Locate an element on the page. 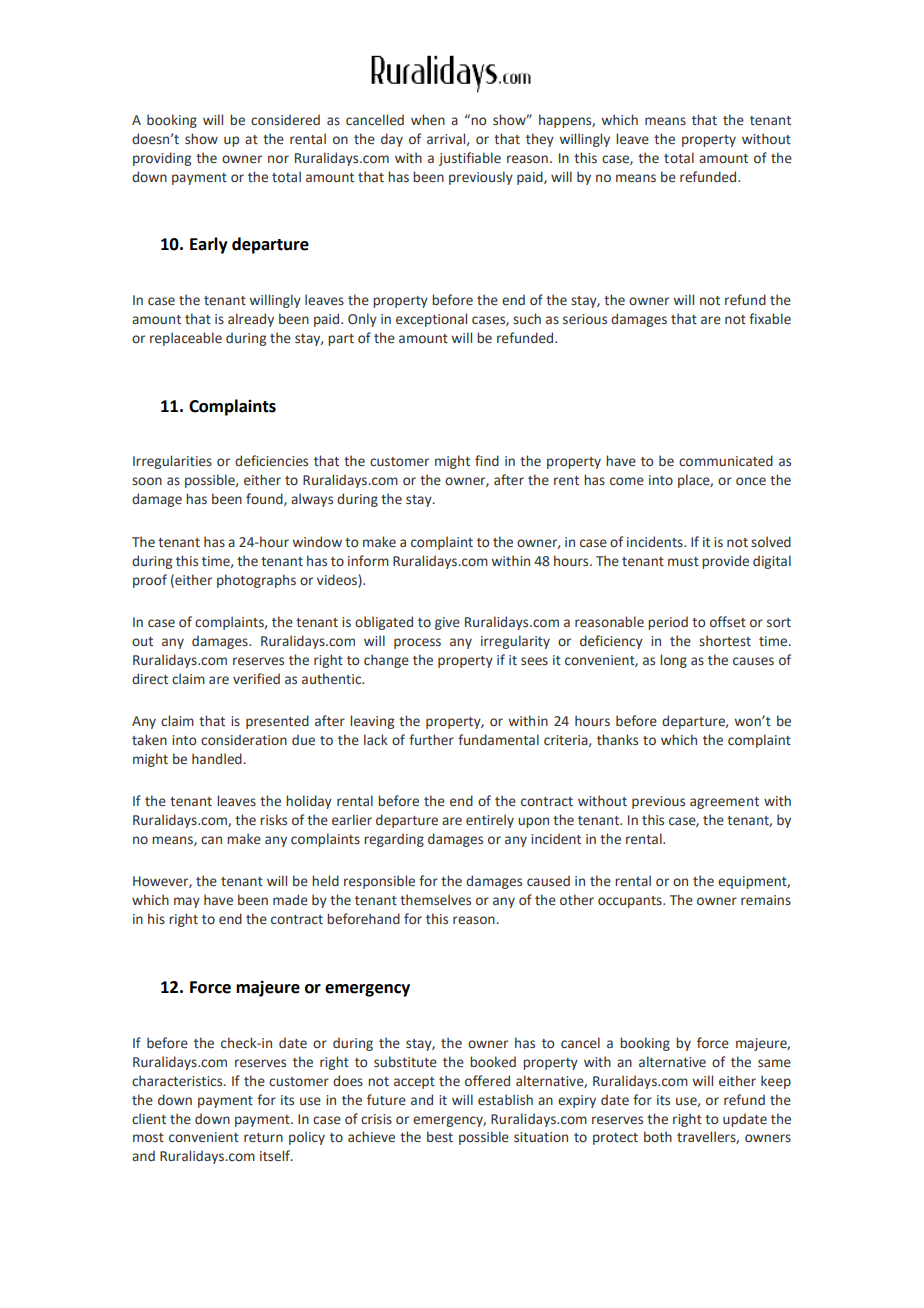 This document has height=1308, width=924. photographs is located at coordinates (256, 581).
